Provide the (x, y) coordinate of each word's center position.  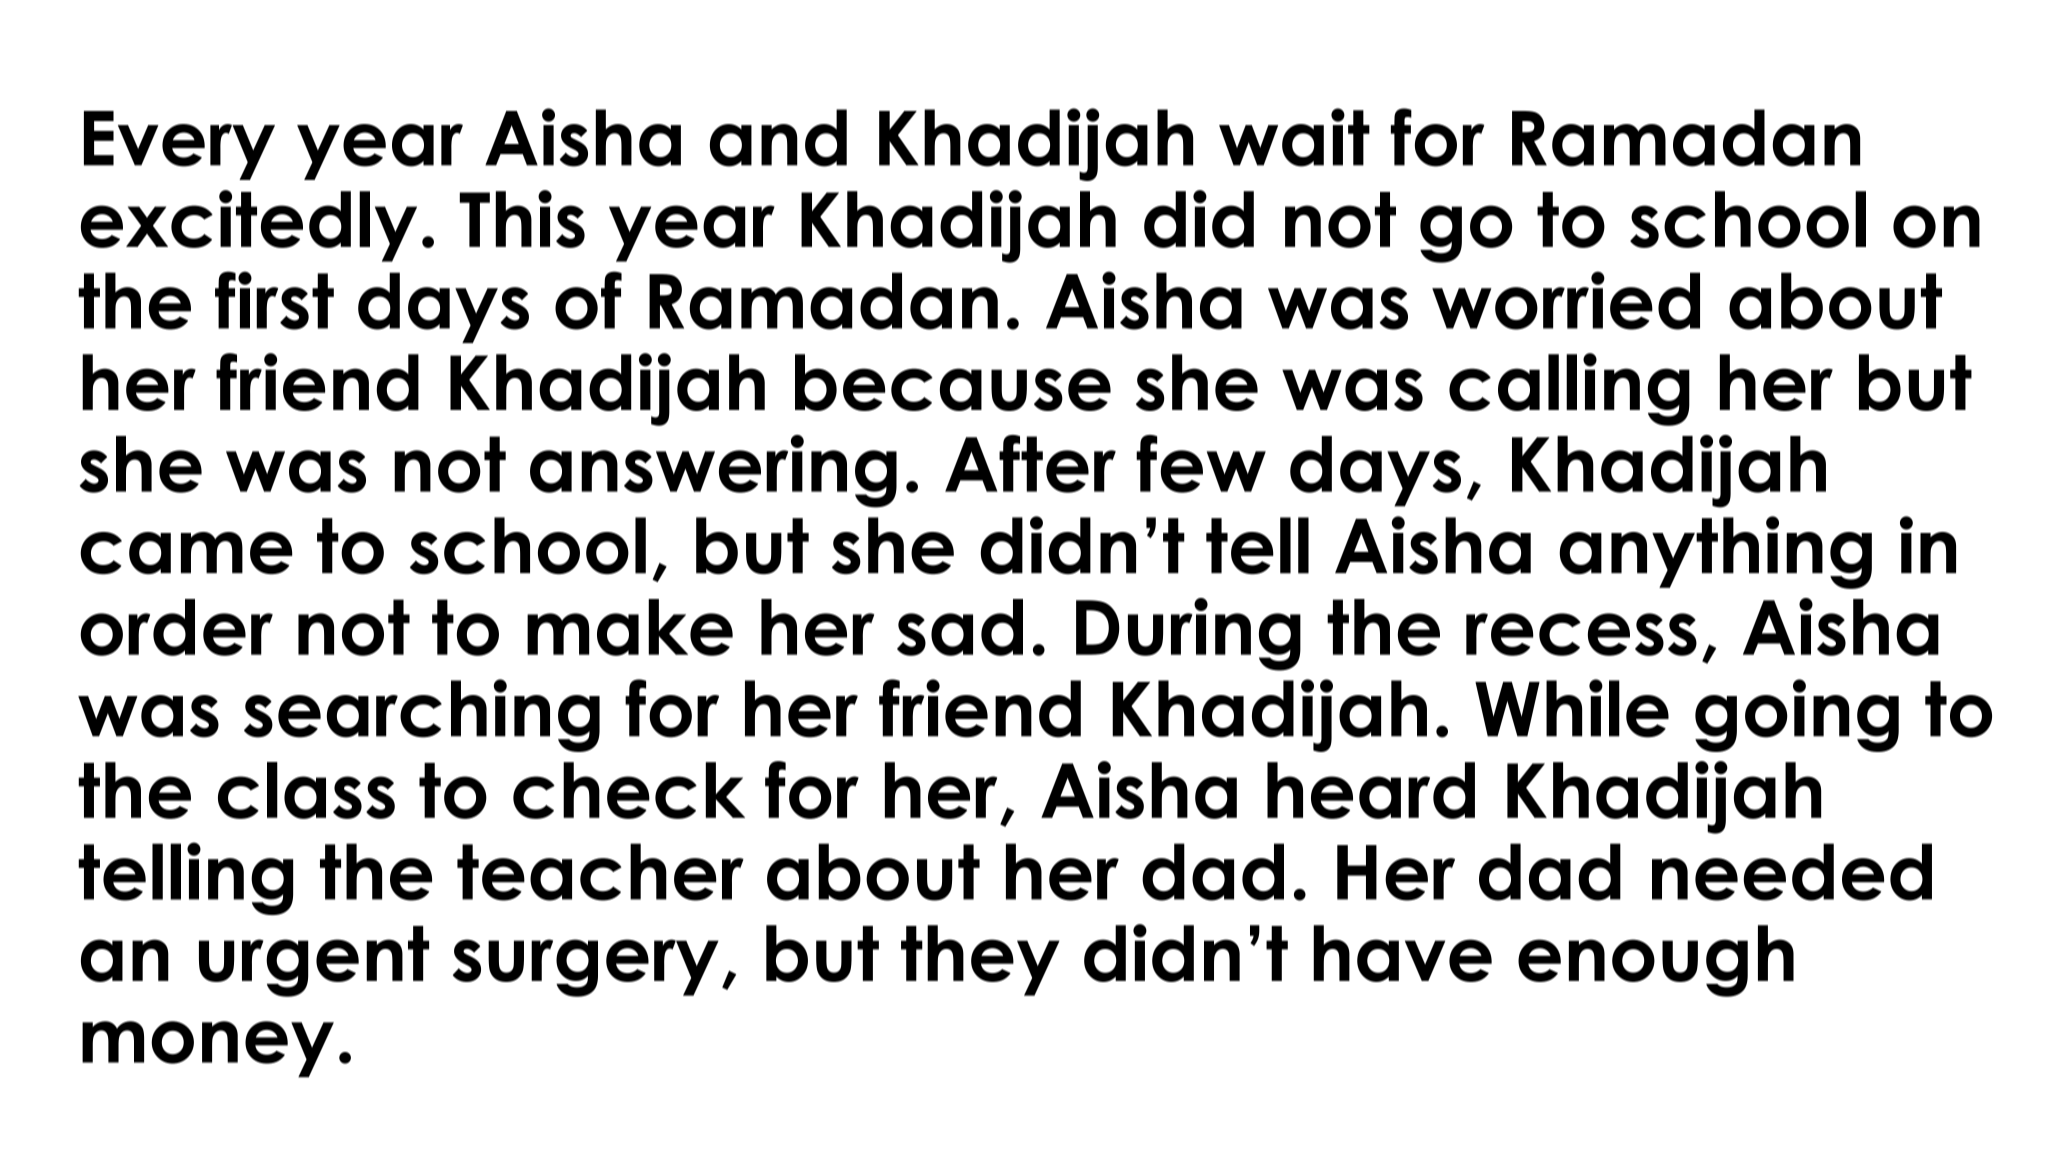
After (1030, 464)
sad (960, 627)
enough (1656, 961)
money (208, 1049)
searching (422, 715)
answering (713, 471)
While (1572, 708)
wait (1294, 137)
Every (179, 145)
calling (1569, 389)
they (980, 960)
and (778, 138)
